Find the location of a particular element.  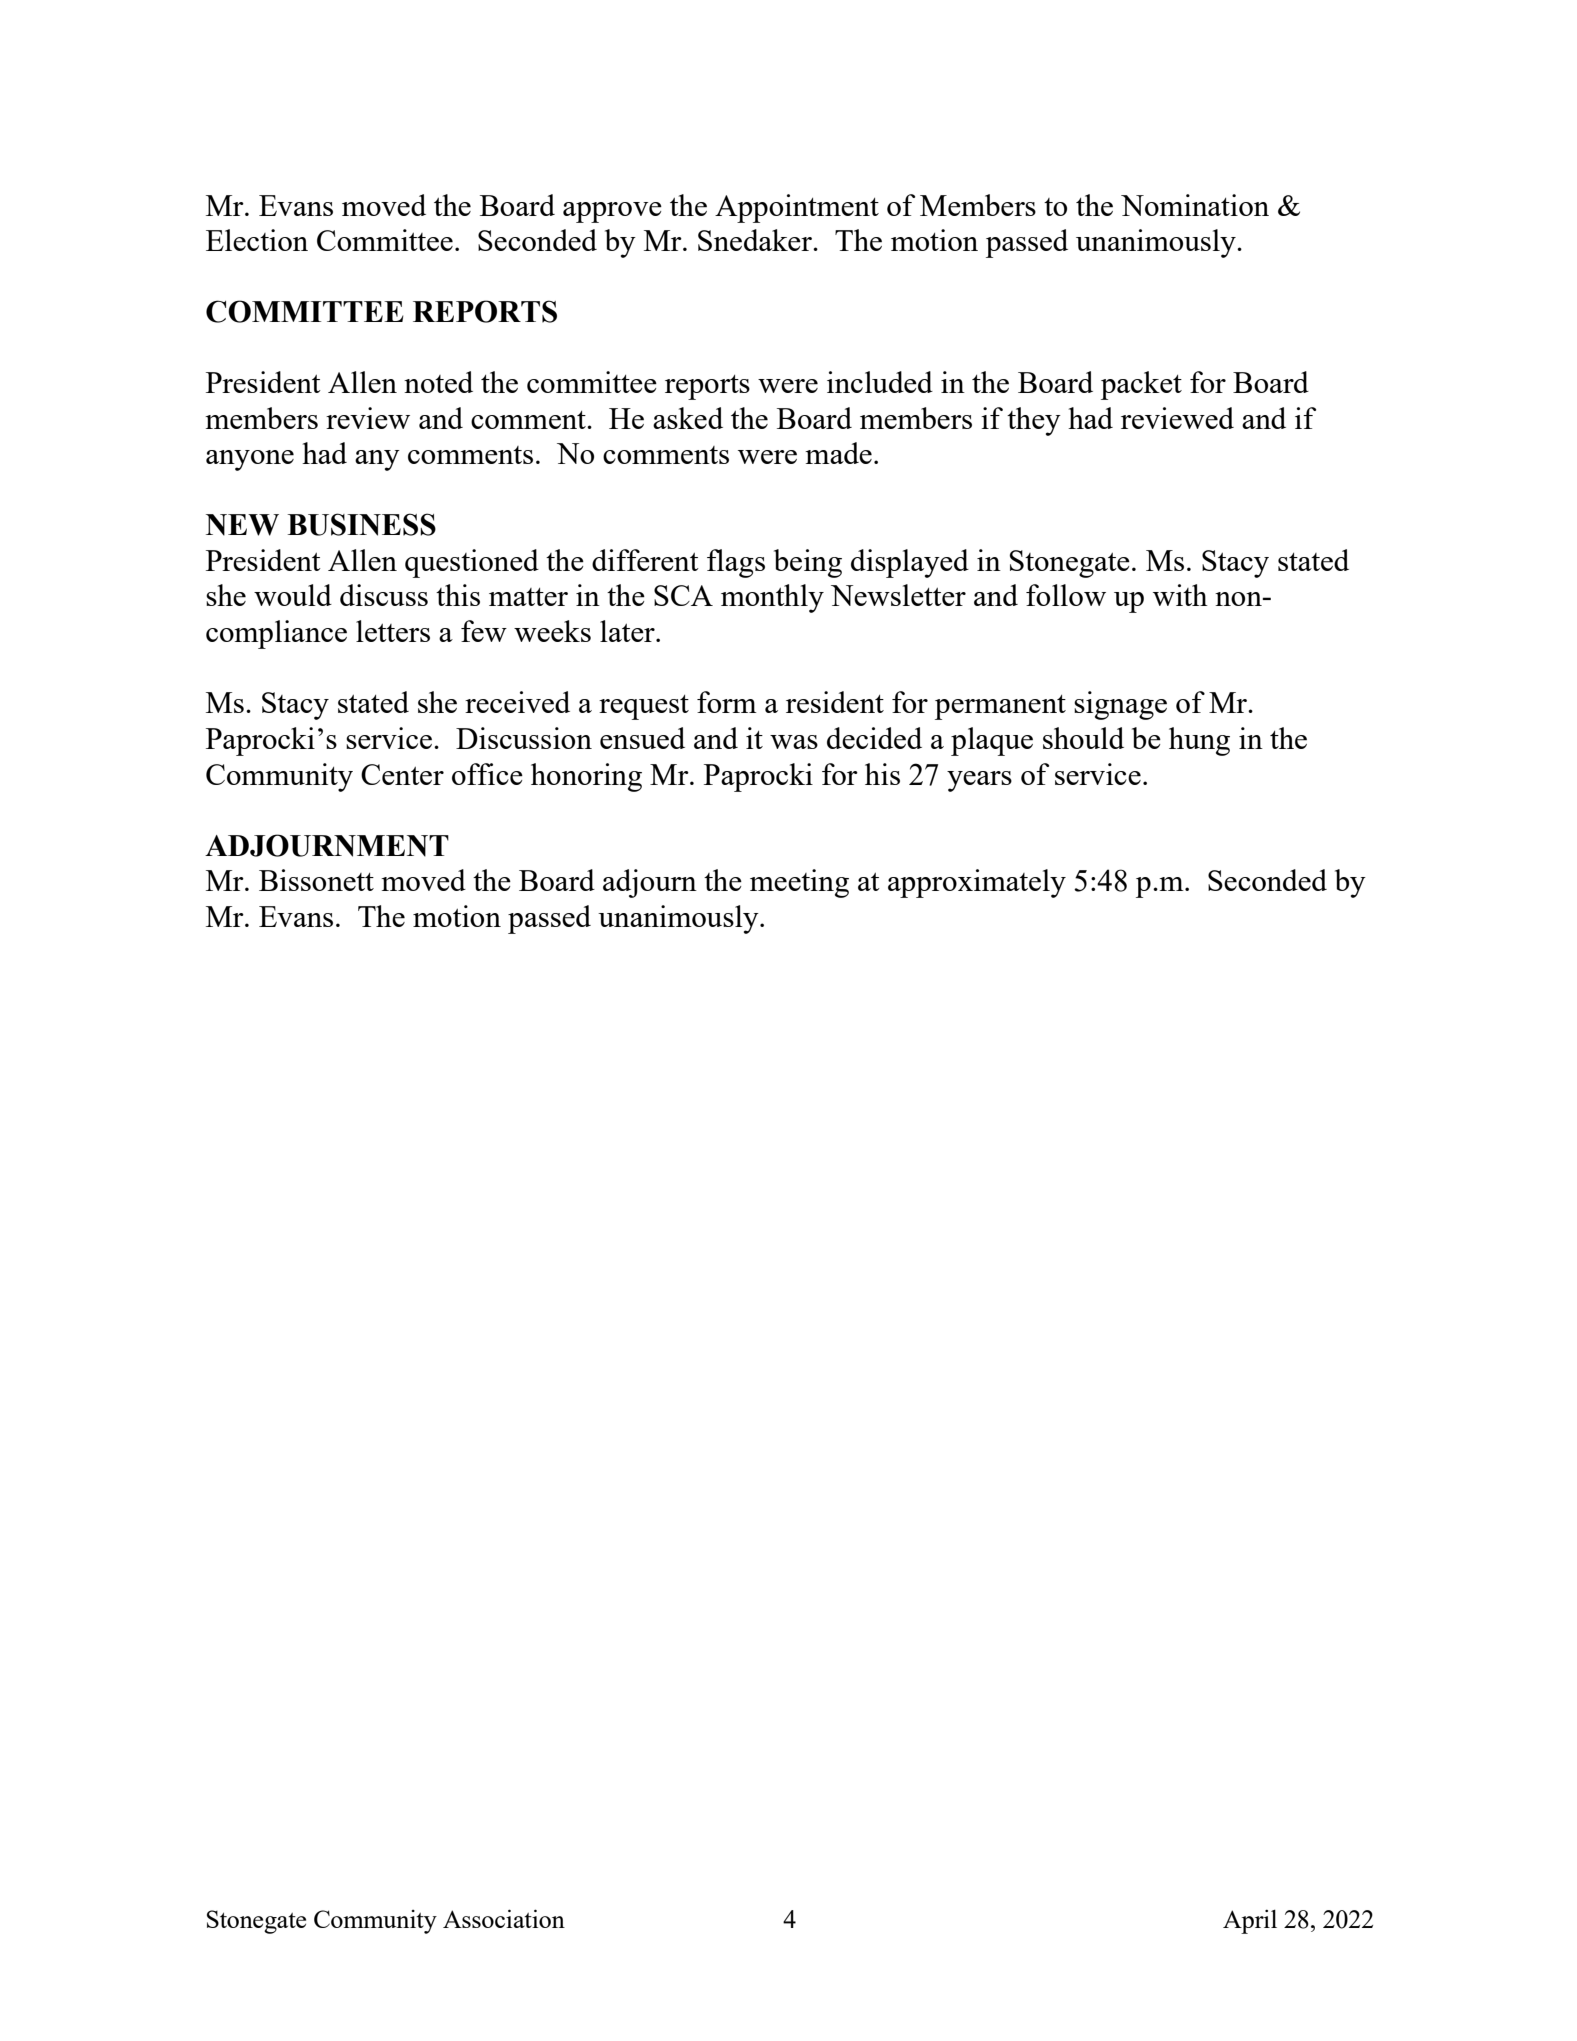

hung is located at coordinates (1199, 741).
